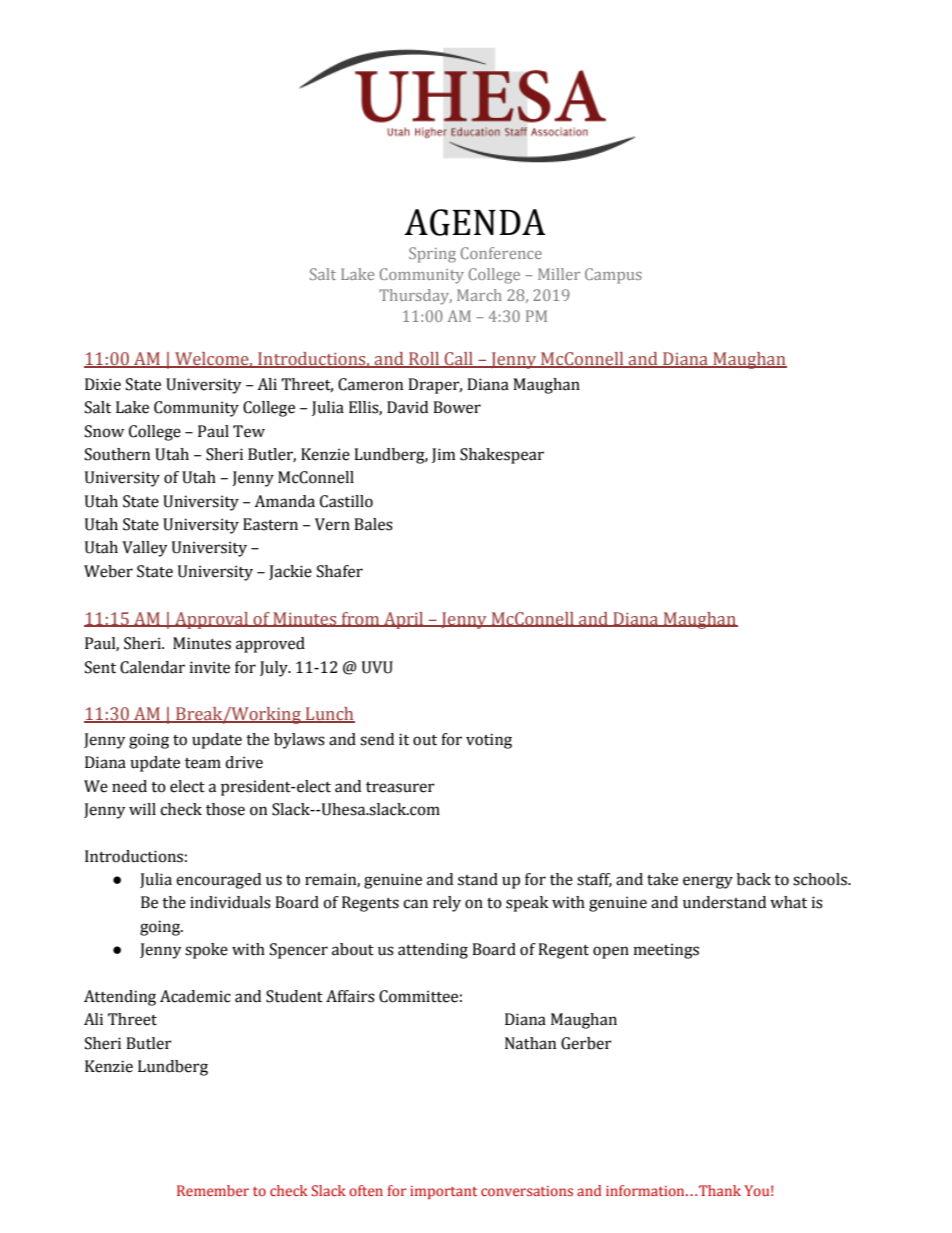 The height and width of the screenshot is (1233, 952). Describe the element at coordinates (489, 741) in the screenshot. I see `voting` at that location.
